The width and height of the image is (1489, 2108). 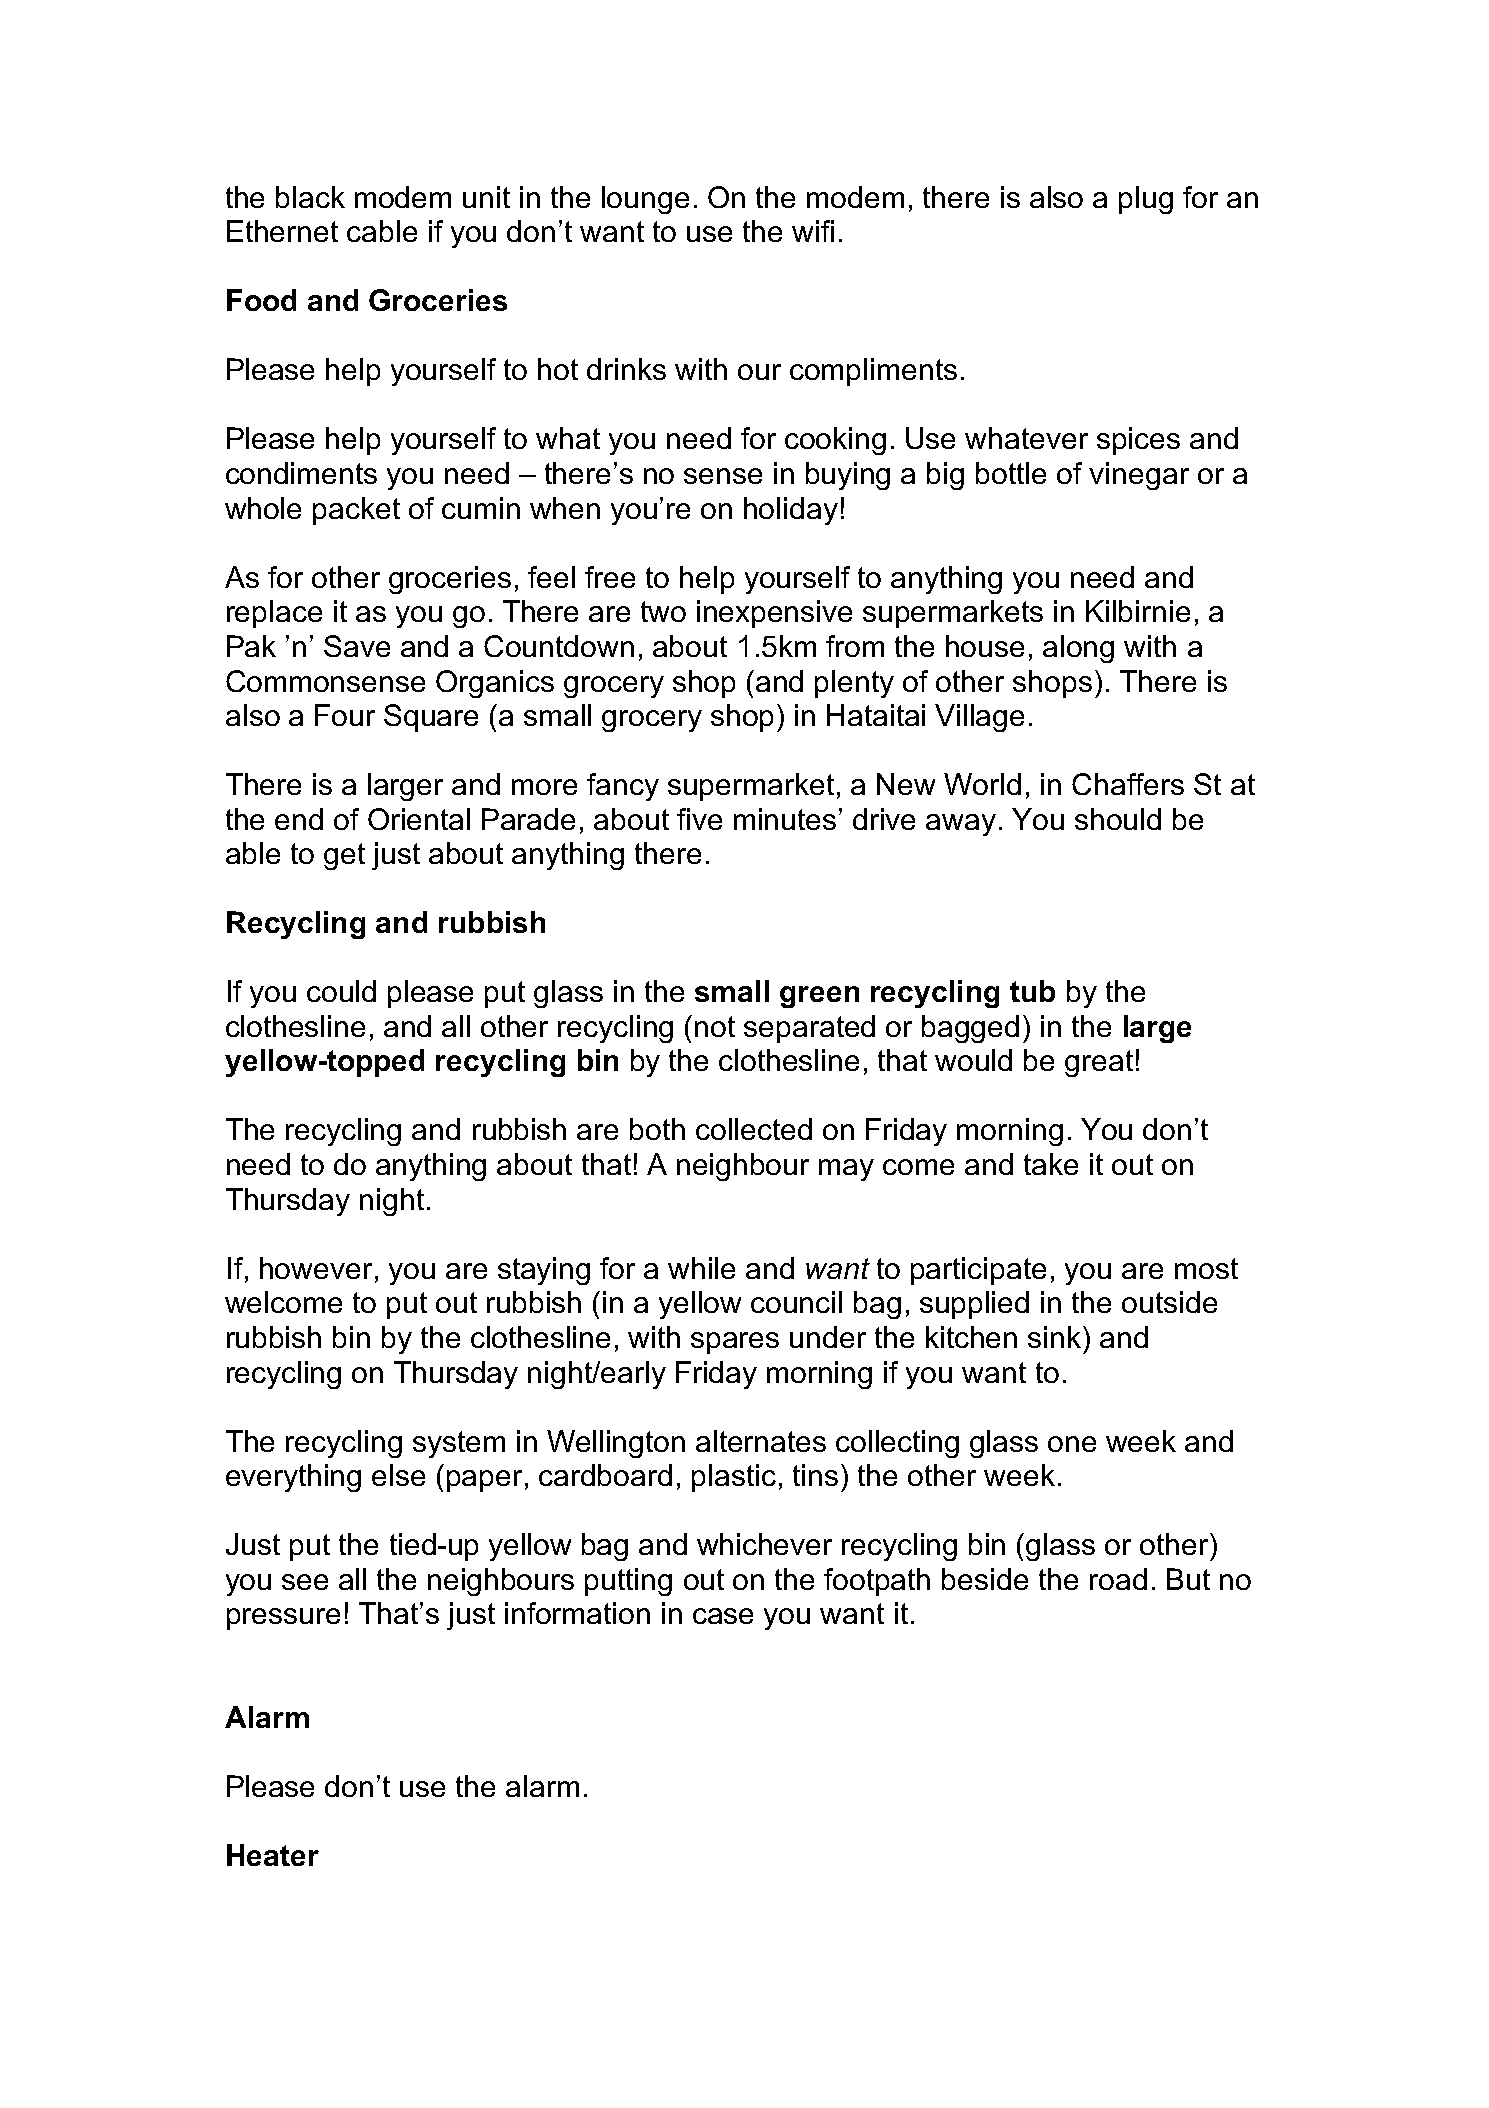 I want to click on black, so click(x=310, y=197).
